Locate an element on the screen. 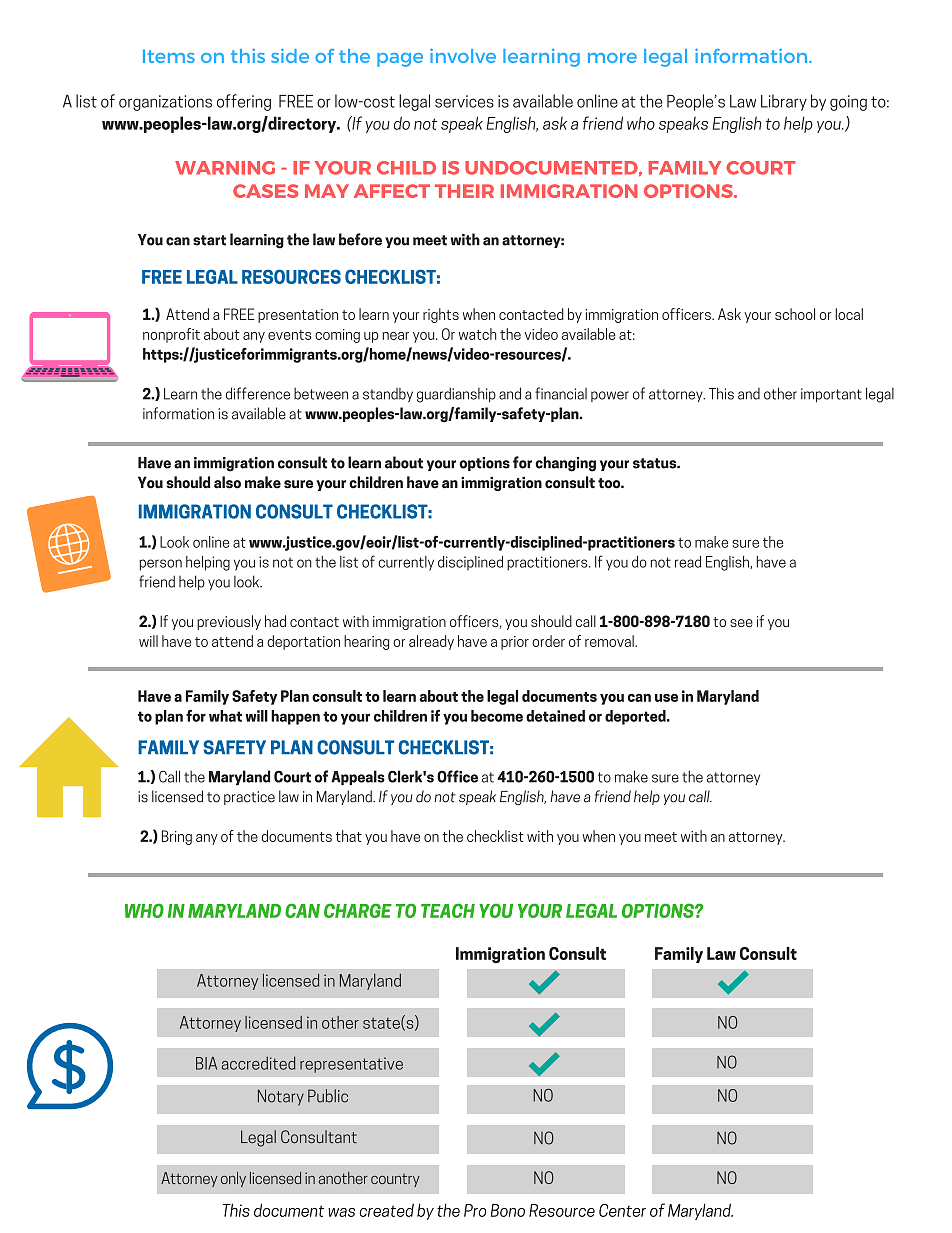  difference is located at coordinates (258, 393).
